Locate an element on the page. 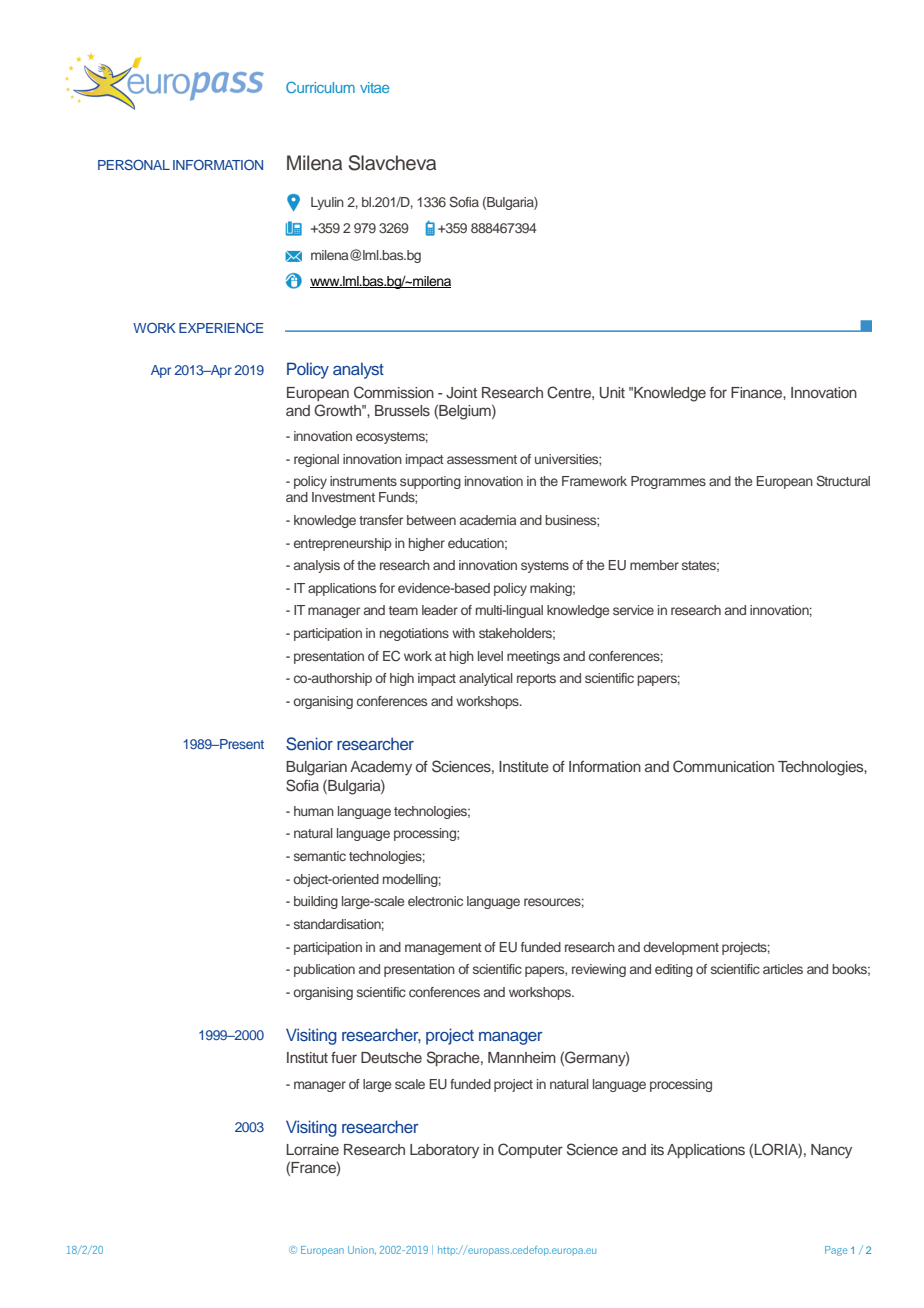 The height and width of the document is (1308, 924). Laboratory is located at coordinates (444, 1151).
